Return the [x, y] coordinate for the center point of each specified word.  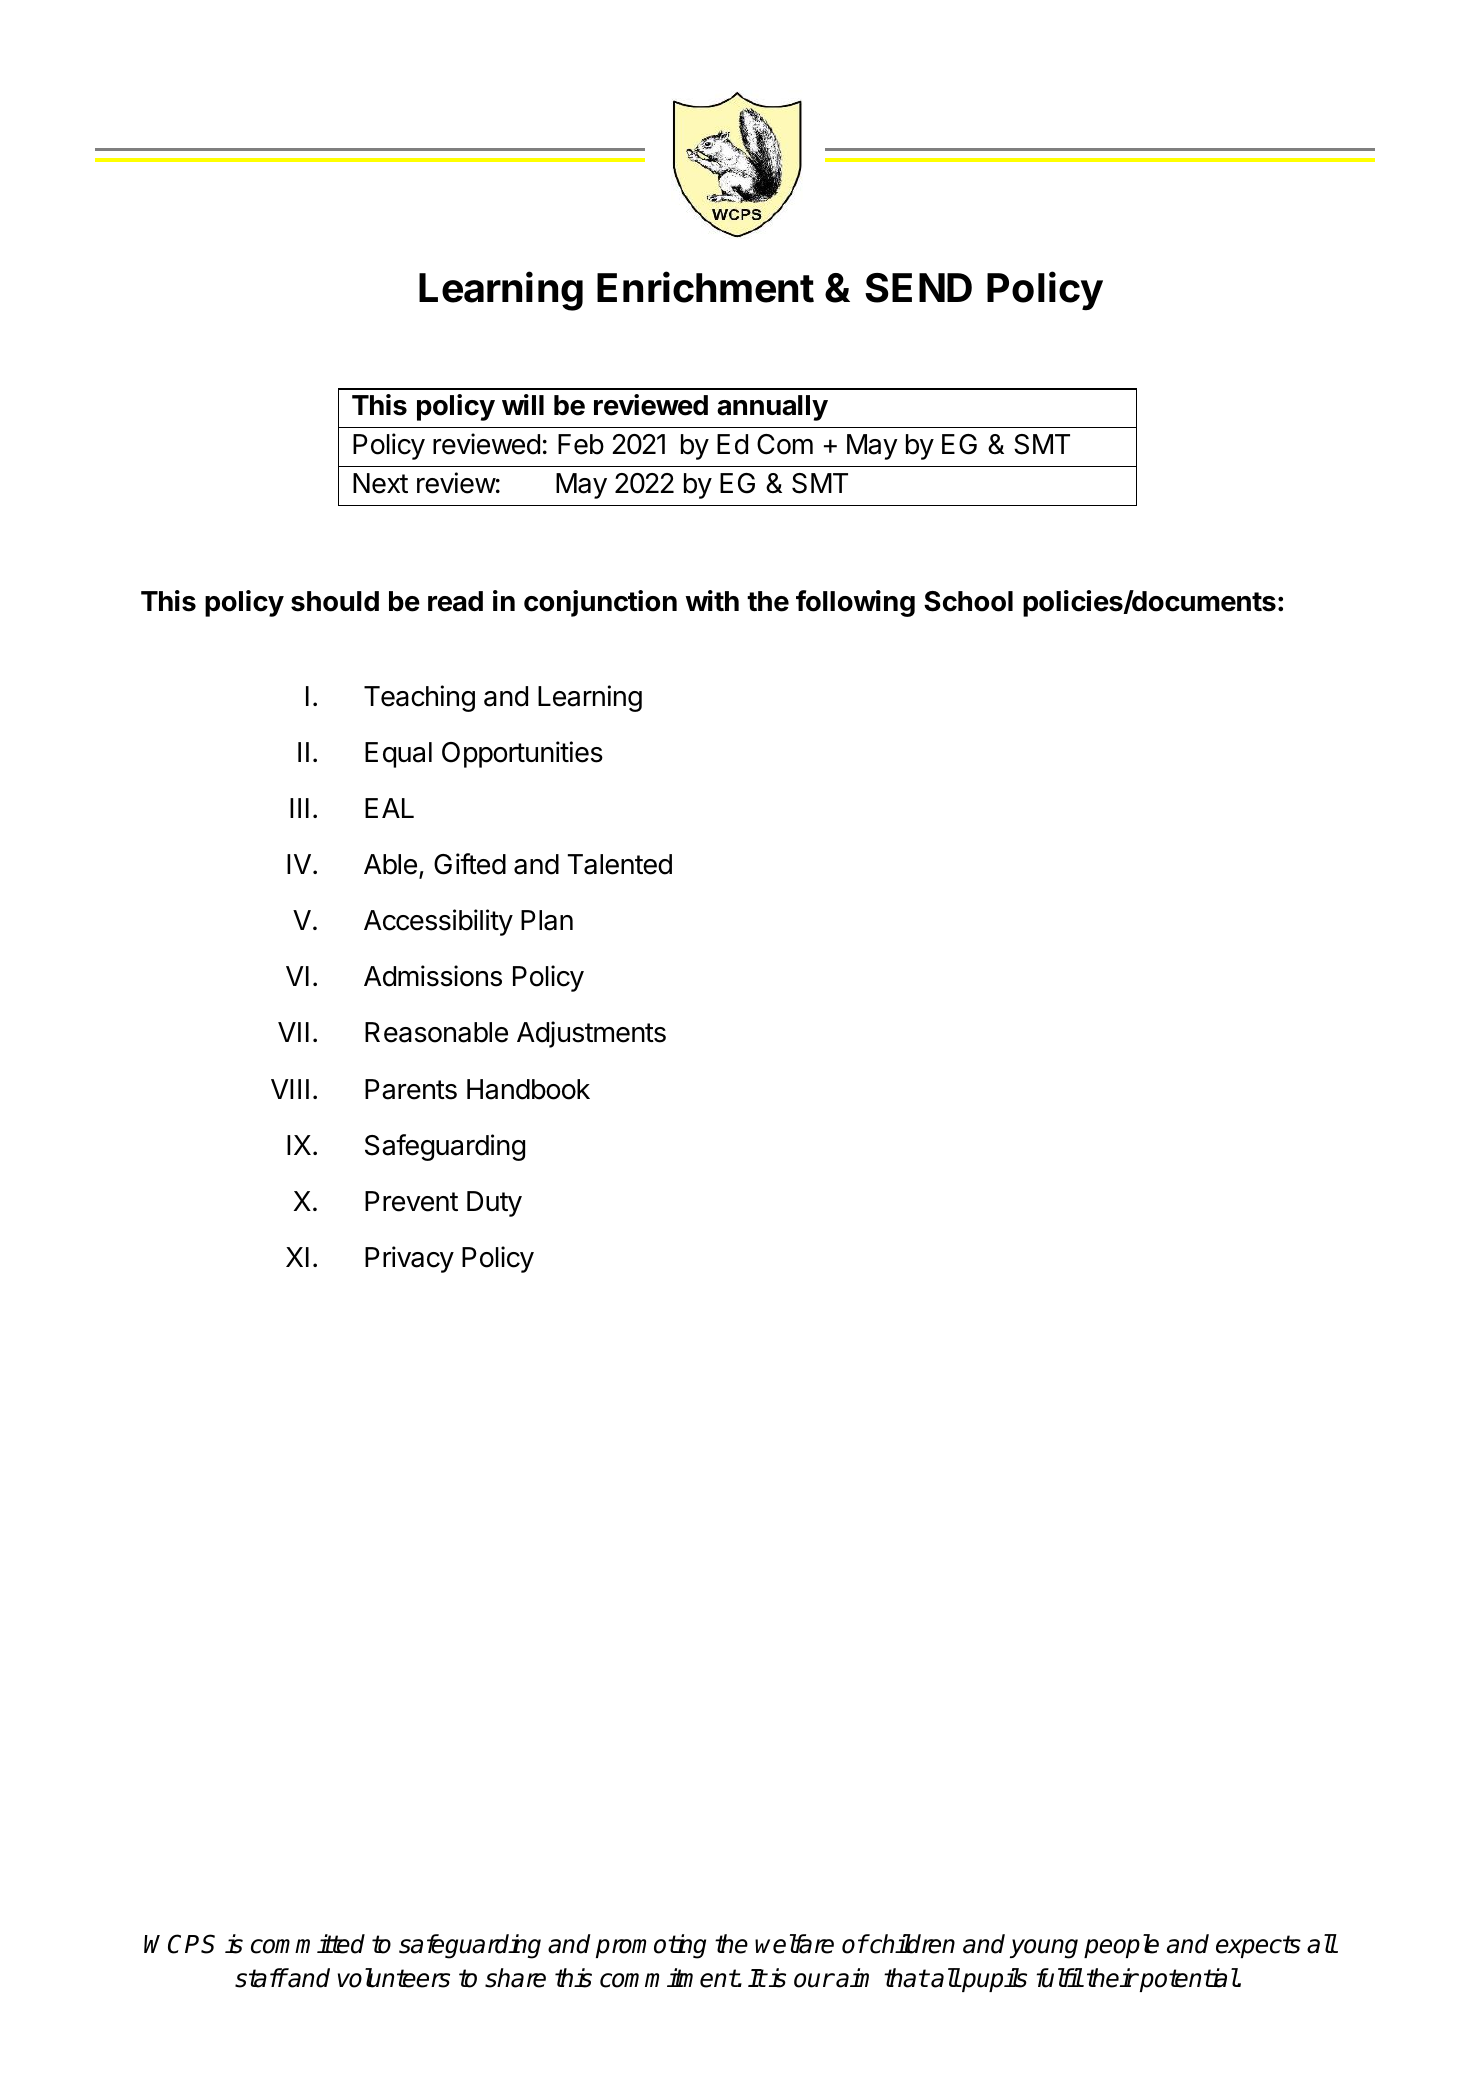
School [968, 601]
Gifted [470, 864]
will [523, 404]
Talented [620, 864]
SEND [918, 288]
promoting [651, 1946]
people [1121, 1946]
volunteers [394, 1978]
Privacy [409, 1259]
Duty [494, 1204]
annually [772, 408]
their [1112, 1978]
